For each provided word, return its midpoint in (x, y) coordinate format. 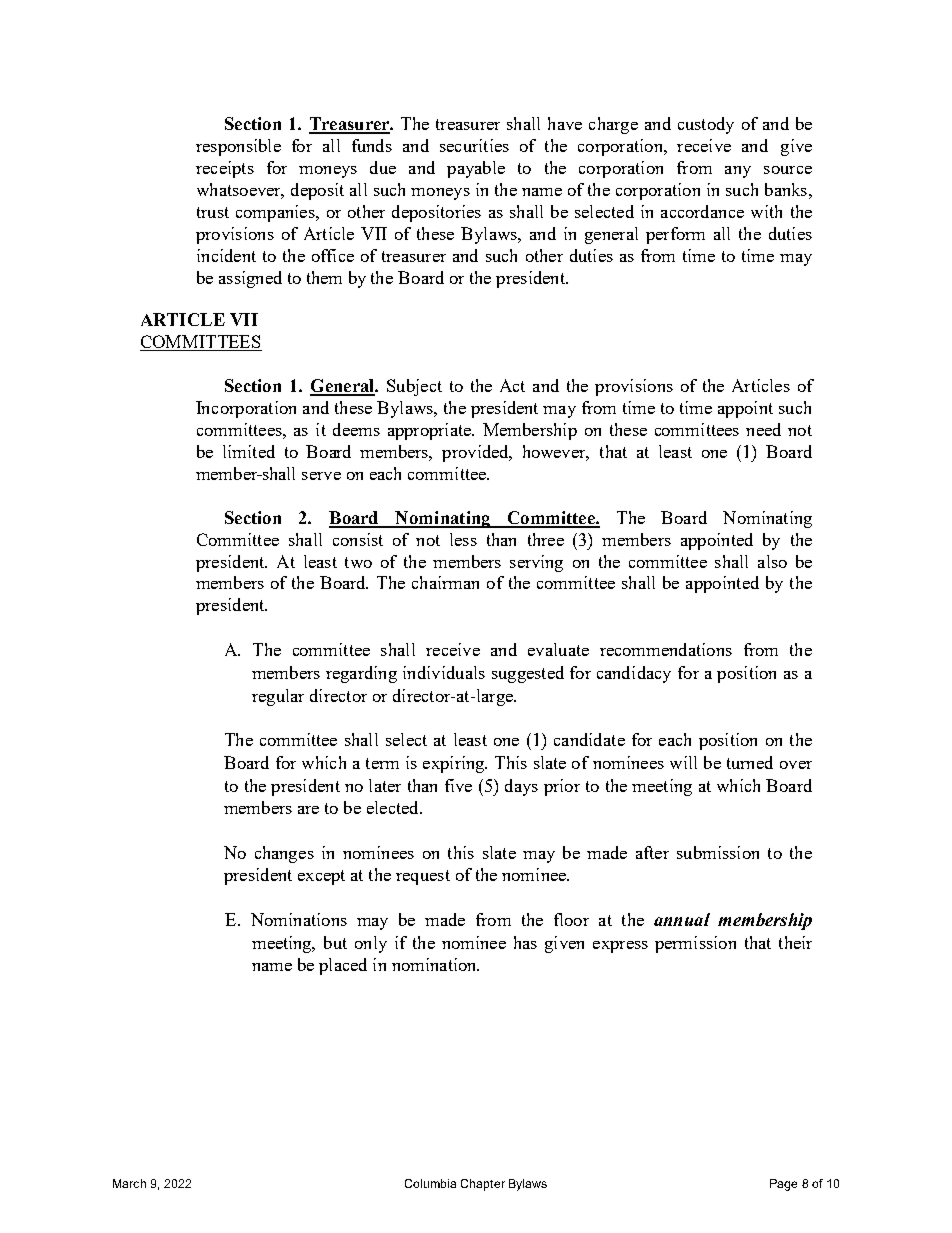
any (738, 172)
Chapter (483, 1185)
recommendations (666, 649)
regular (278, 697)
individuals (444, 672)
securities (474, 145)
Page (783, 1185)
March (129, 1183)
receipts (225, 169)
